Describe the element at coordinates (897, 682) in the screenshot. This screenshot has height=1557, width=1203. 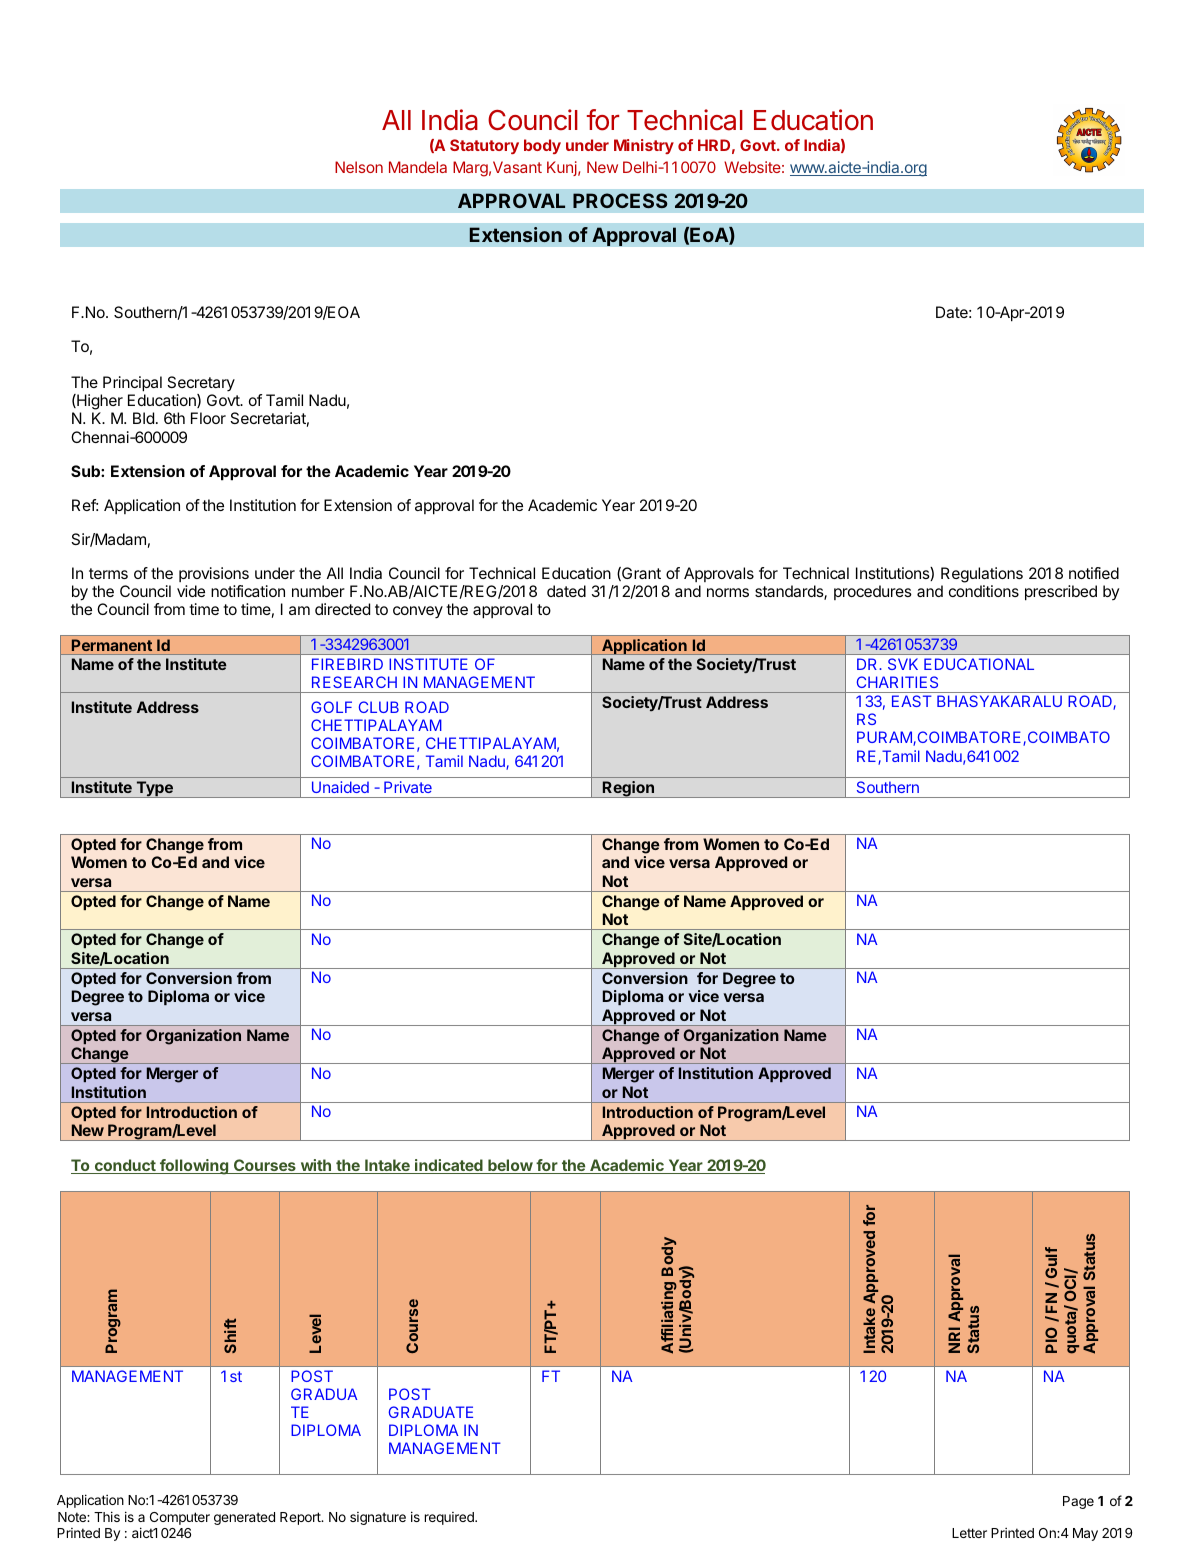
I see `CHARITIES` at that location.
